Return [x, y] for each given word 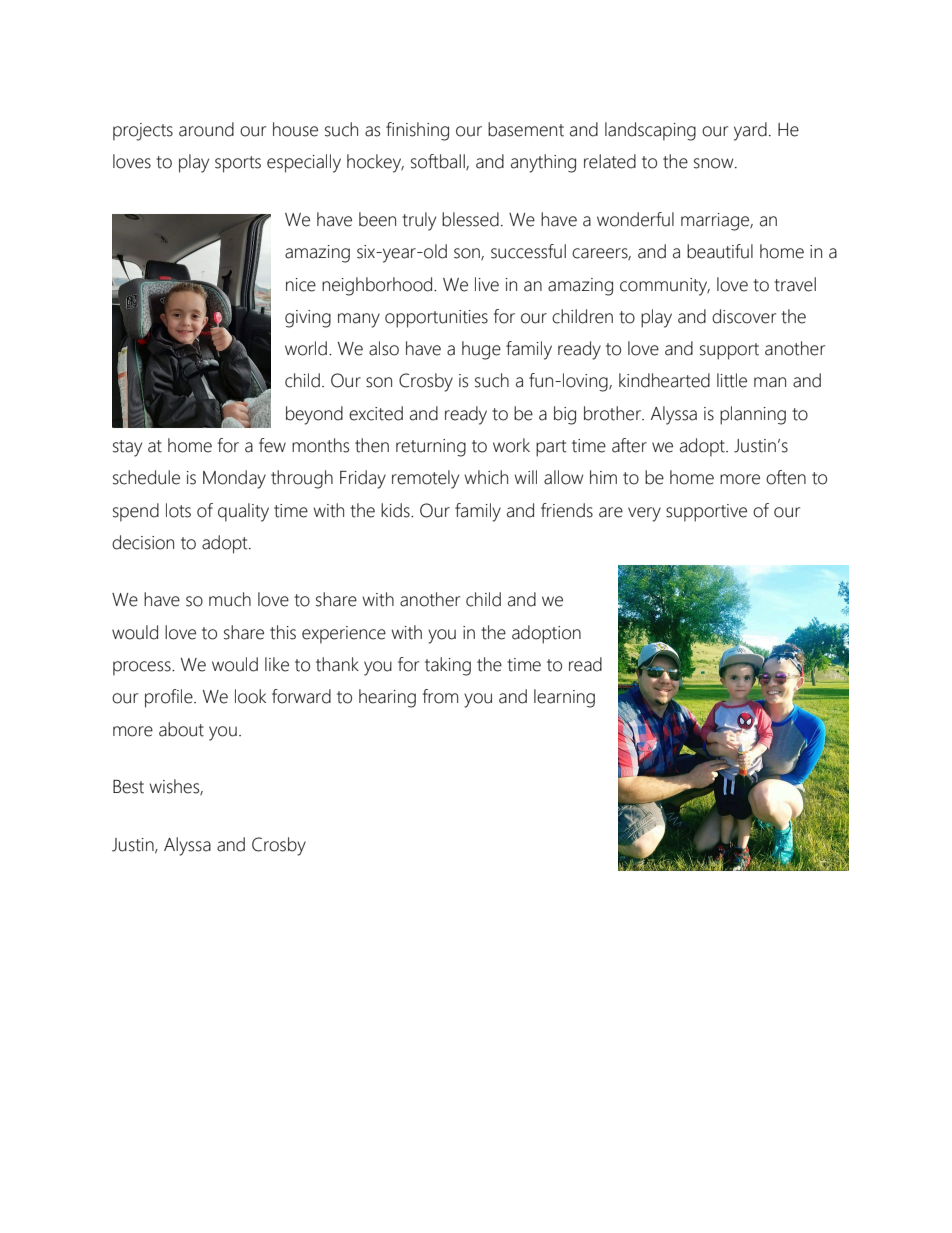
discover [744, 316]
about [181, 729]
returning [431, 448]
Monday [234, 479]
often [786, 477]
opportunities [436, 319]
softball [439, 162]
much [230, 599]
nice [301, 285]
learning [564, 698]
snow [715, 163]
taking [448, 666]
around [206, 129]
